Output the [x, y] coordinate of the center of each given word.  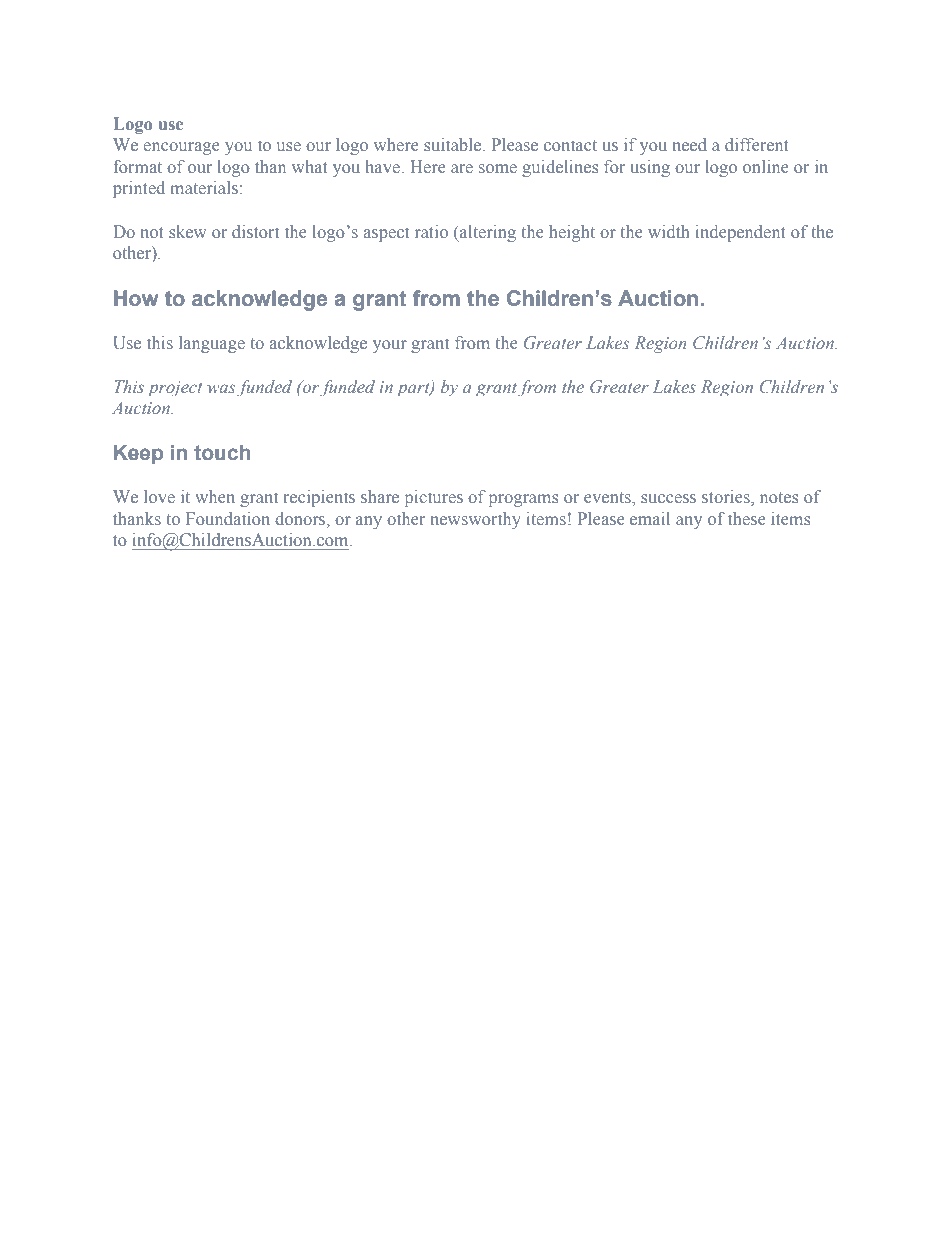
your [390, 346]
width [669, 231]
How [136, 298]
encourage [181, 148]
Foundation [228, 518]
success [668, 498]
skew [187, 231]
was [221, 388]
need [690, 144]
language [212, 344]
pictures [434, 498]
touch [222, 453]
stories [727, 498]
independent [741, 233]
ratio [431, 231]
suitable [454, 144]
